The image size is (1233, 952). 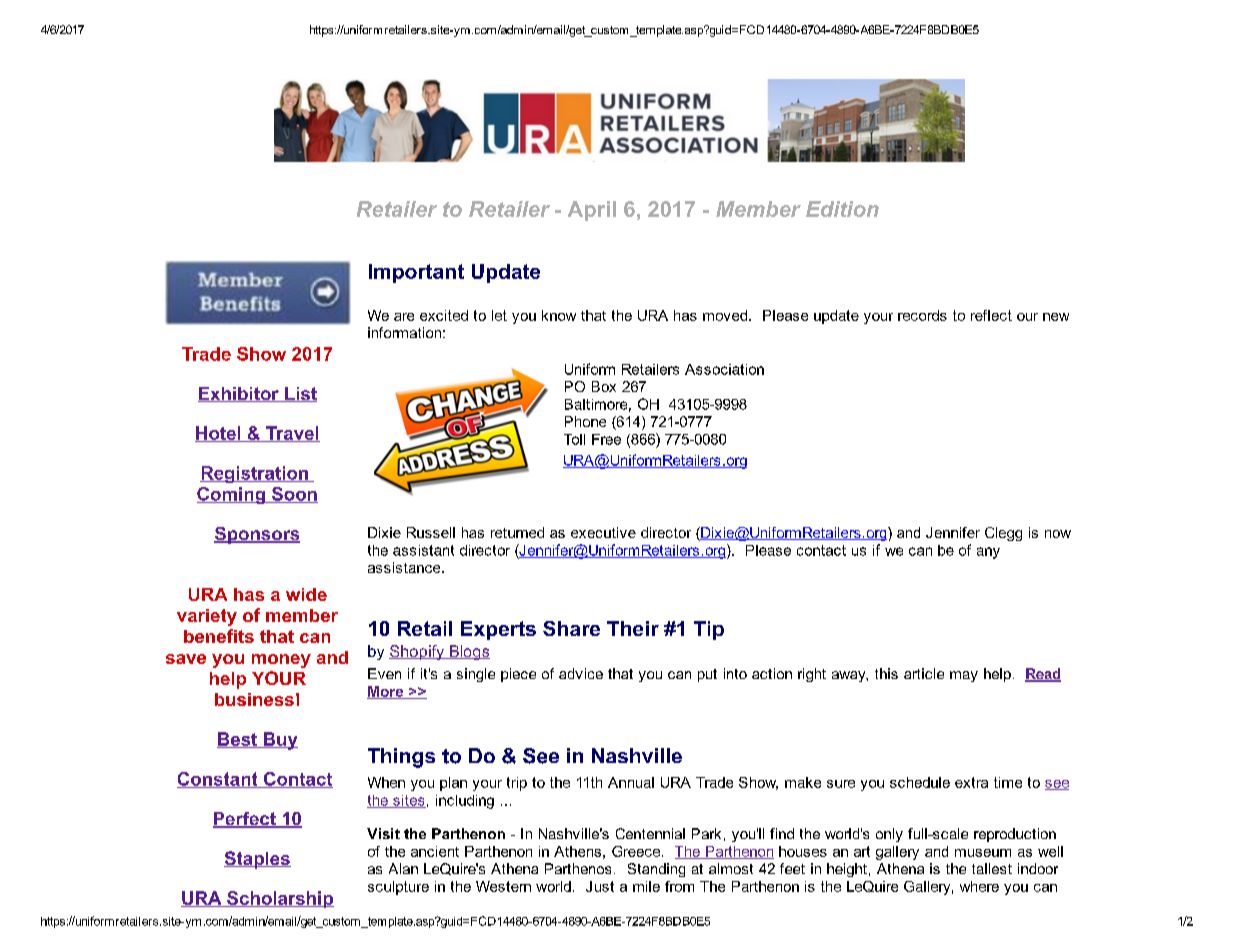 I want to click on Soon, so click(x=294, y=495).
